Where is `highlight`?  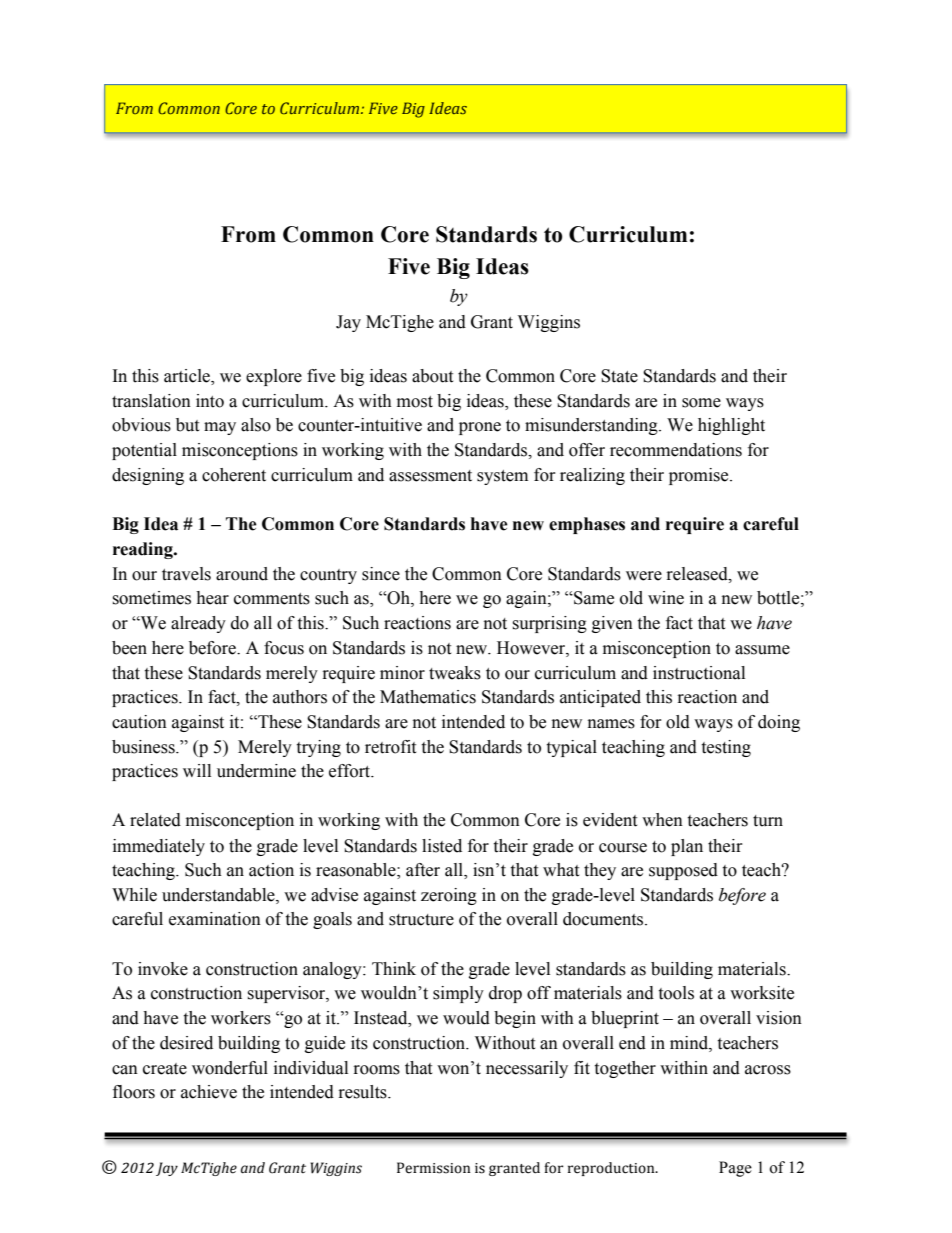
highlight is located at coordinates (731, 426).
